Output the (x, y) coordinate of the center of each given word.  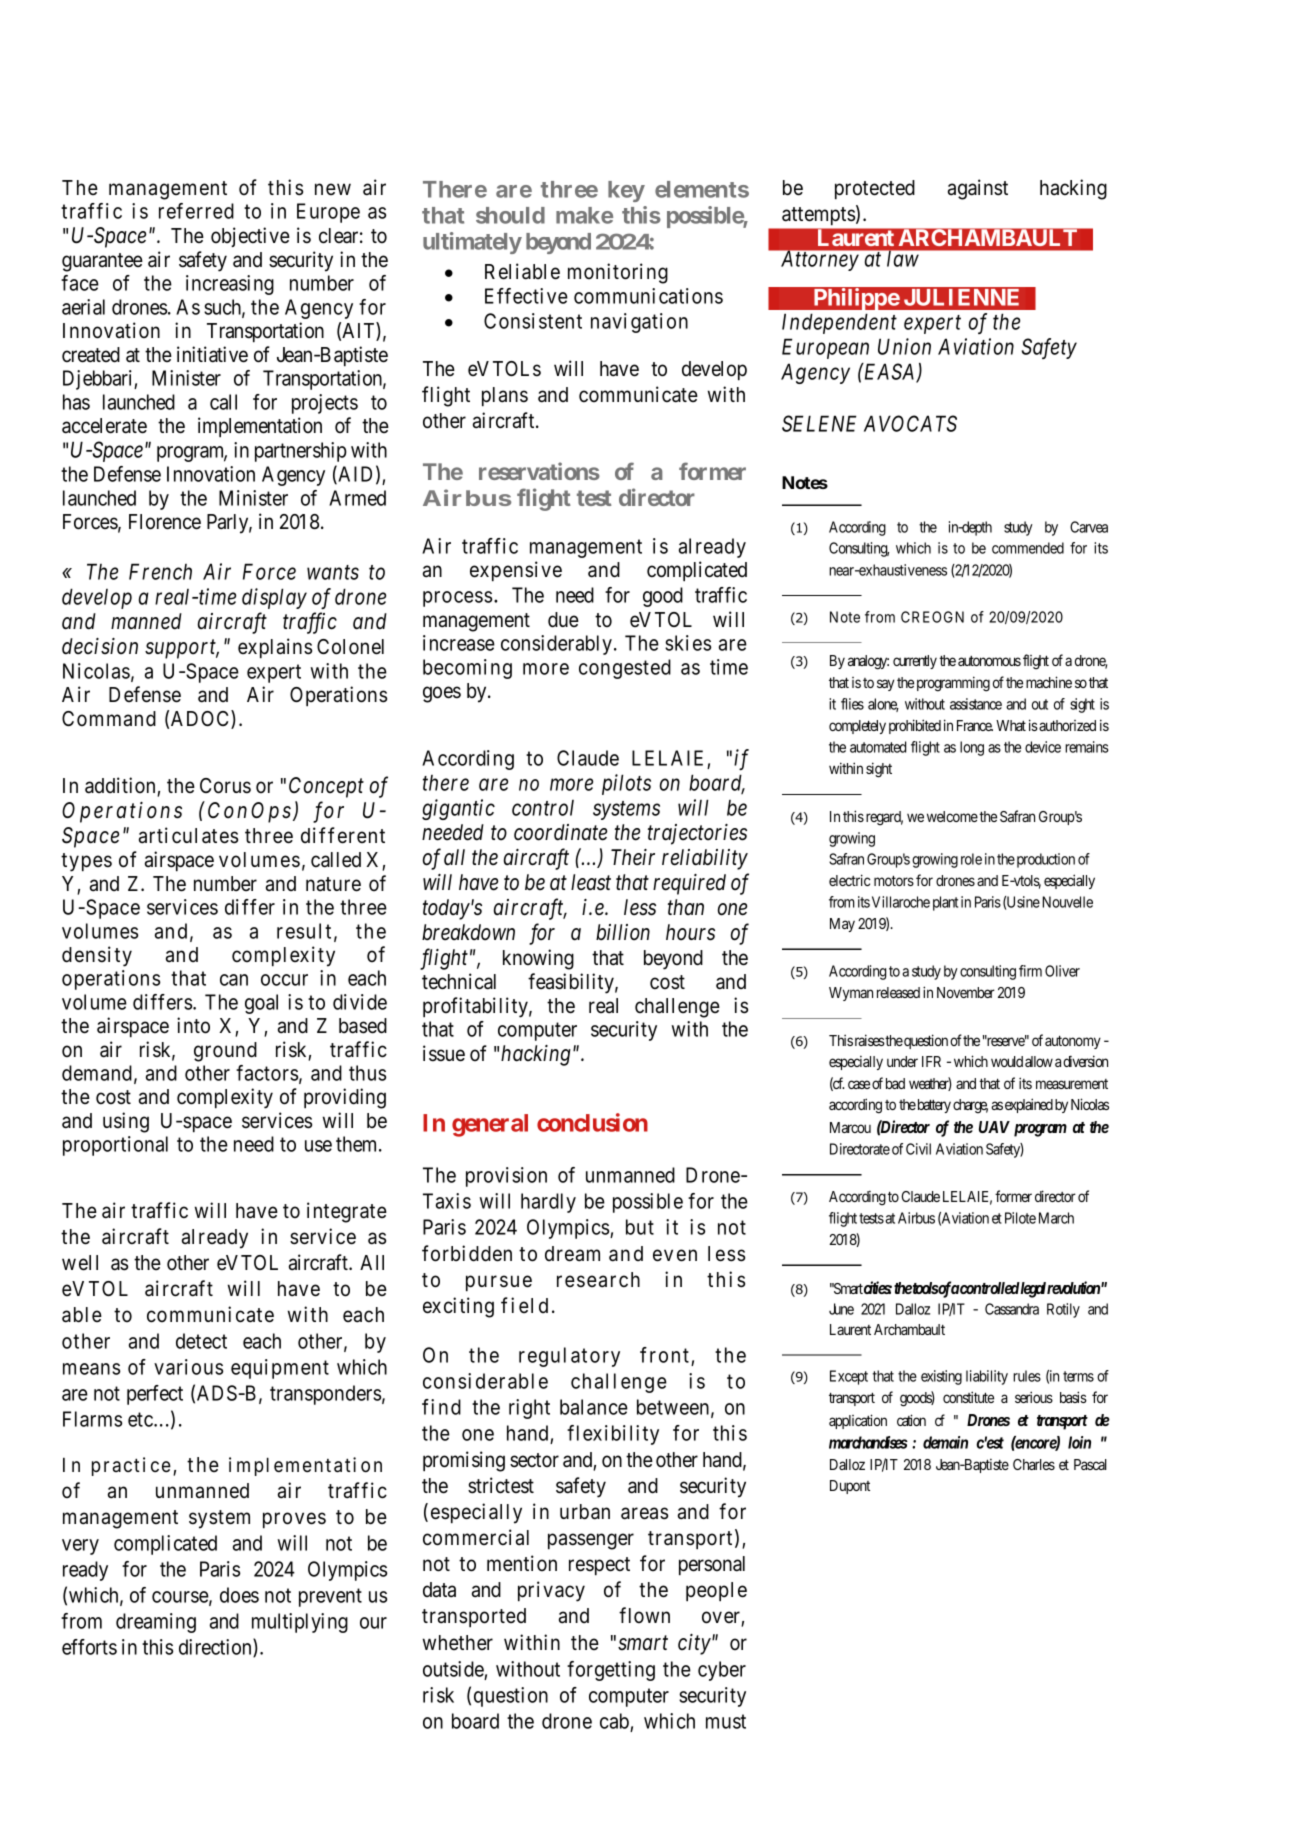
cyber (722, 1671)
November (966, 992)
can (234, 980)
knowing (538, 959)
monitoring (618, 273)
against (978, 189)
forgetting (611, 1671)
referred (196, 211)
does (239, 1595)
